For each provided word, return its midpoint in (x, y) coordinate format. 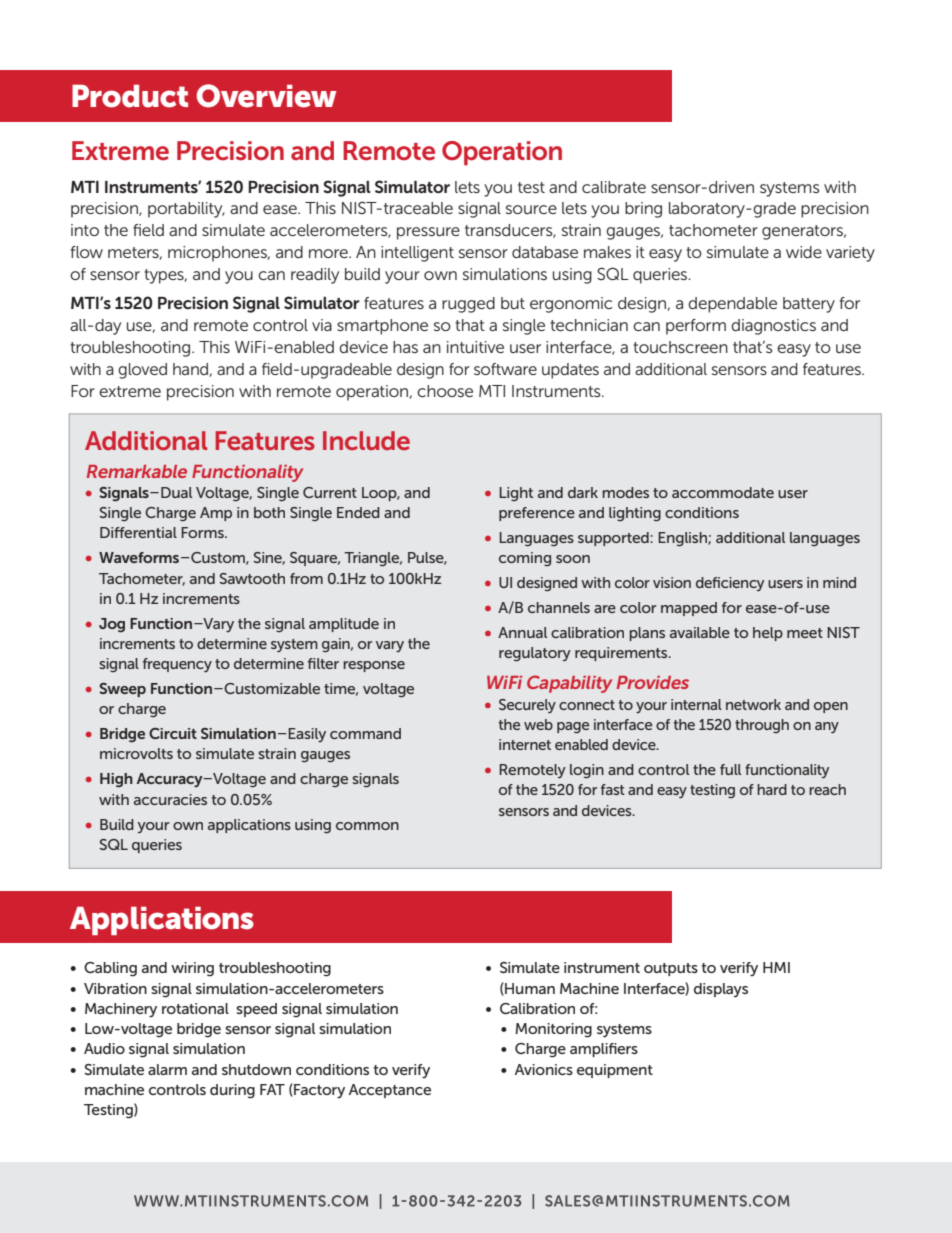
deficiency (730, 584)
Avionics (544, 1069)
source (531, 209)
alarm (167, 1069)
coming (525, 559)
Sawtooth (252, 578)
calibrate (614, 187)
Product (130, 96)
